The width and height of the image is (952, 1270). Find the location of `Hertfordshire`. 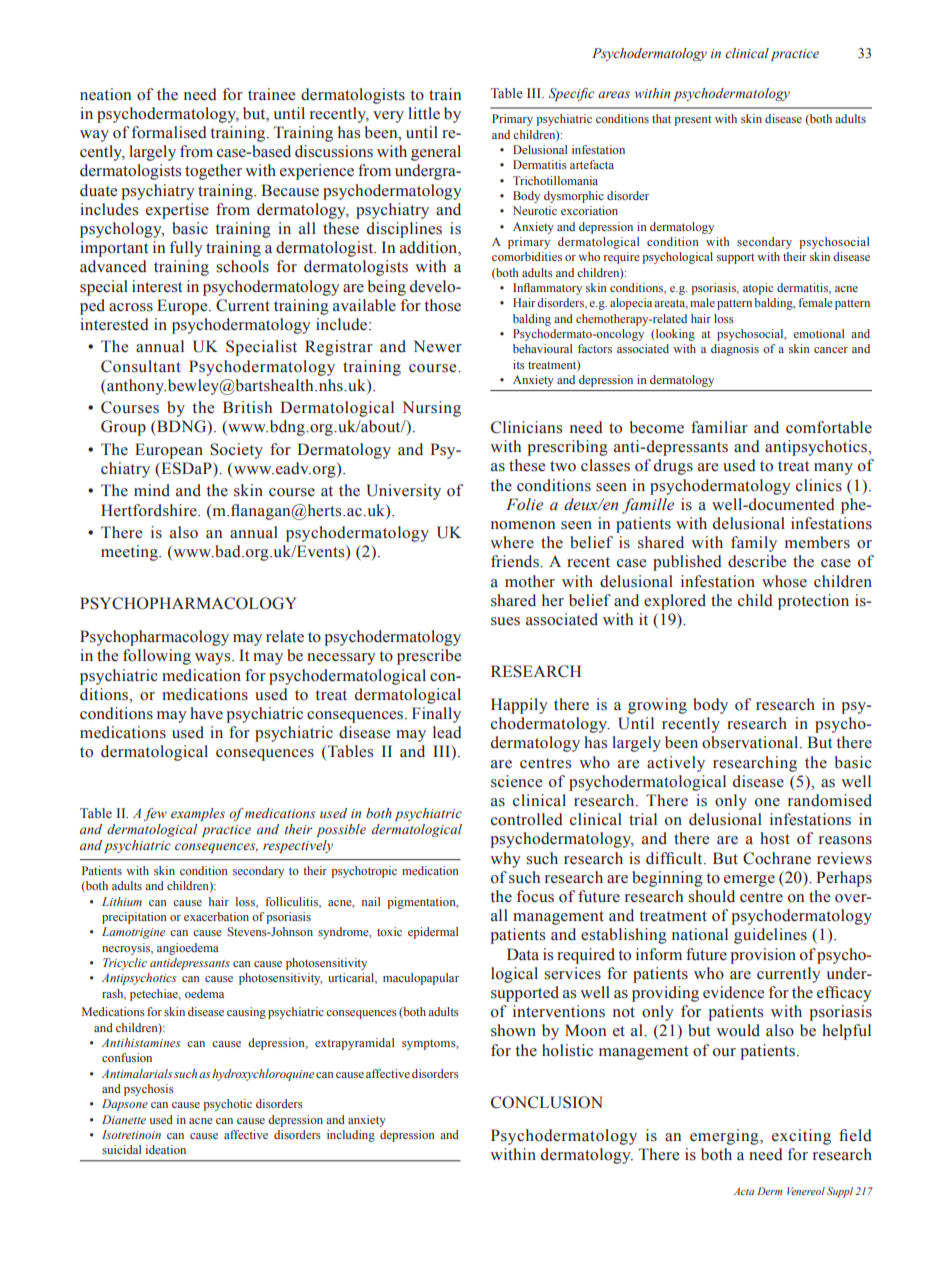

Hertfordshire is located at coordinates (150, 510).
